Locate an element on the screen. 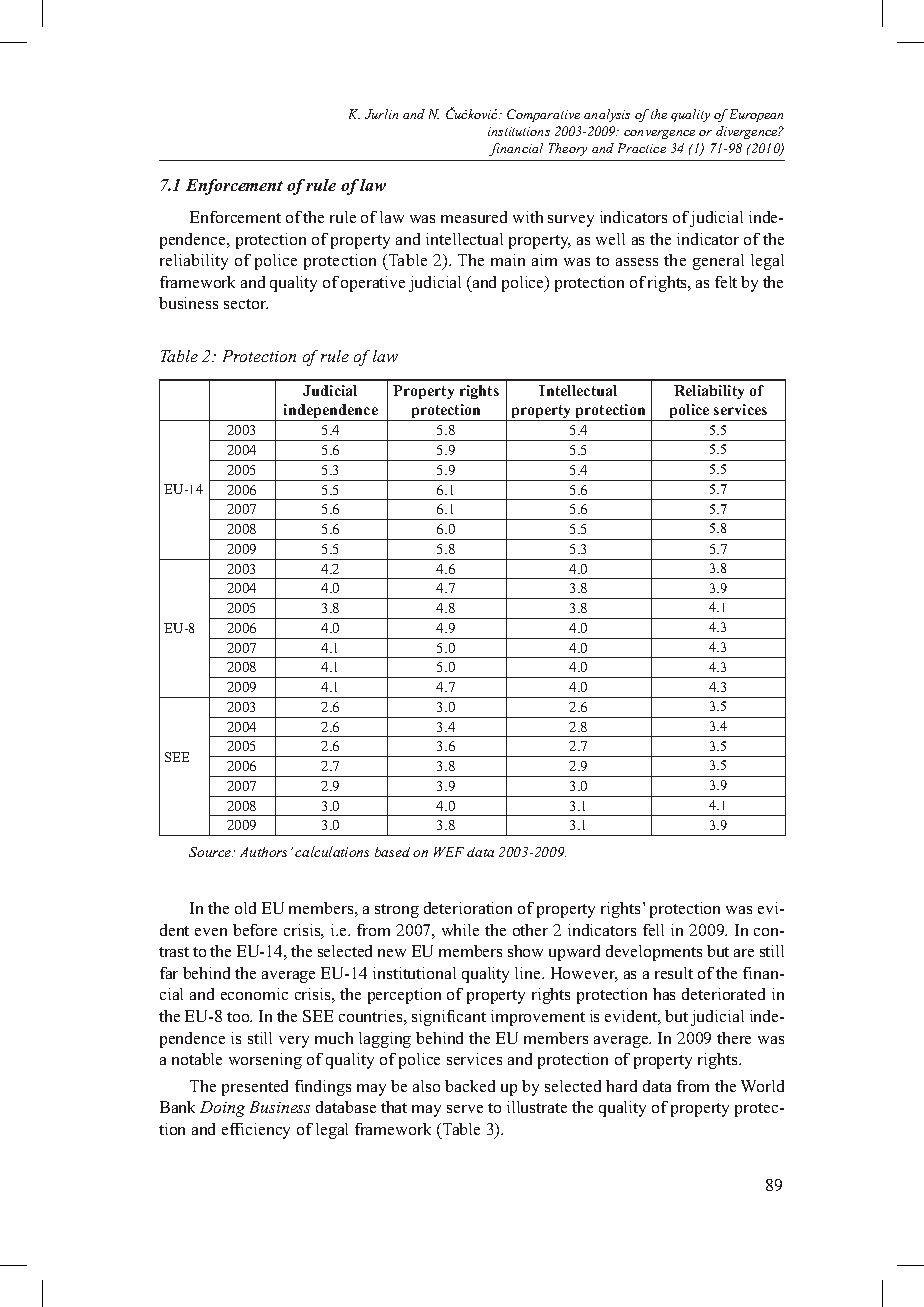 Image resolution: width=924 pixels, height=1307 pixels. felt is located at coordinates (726, 282).
